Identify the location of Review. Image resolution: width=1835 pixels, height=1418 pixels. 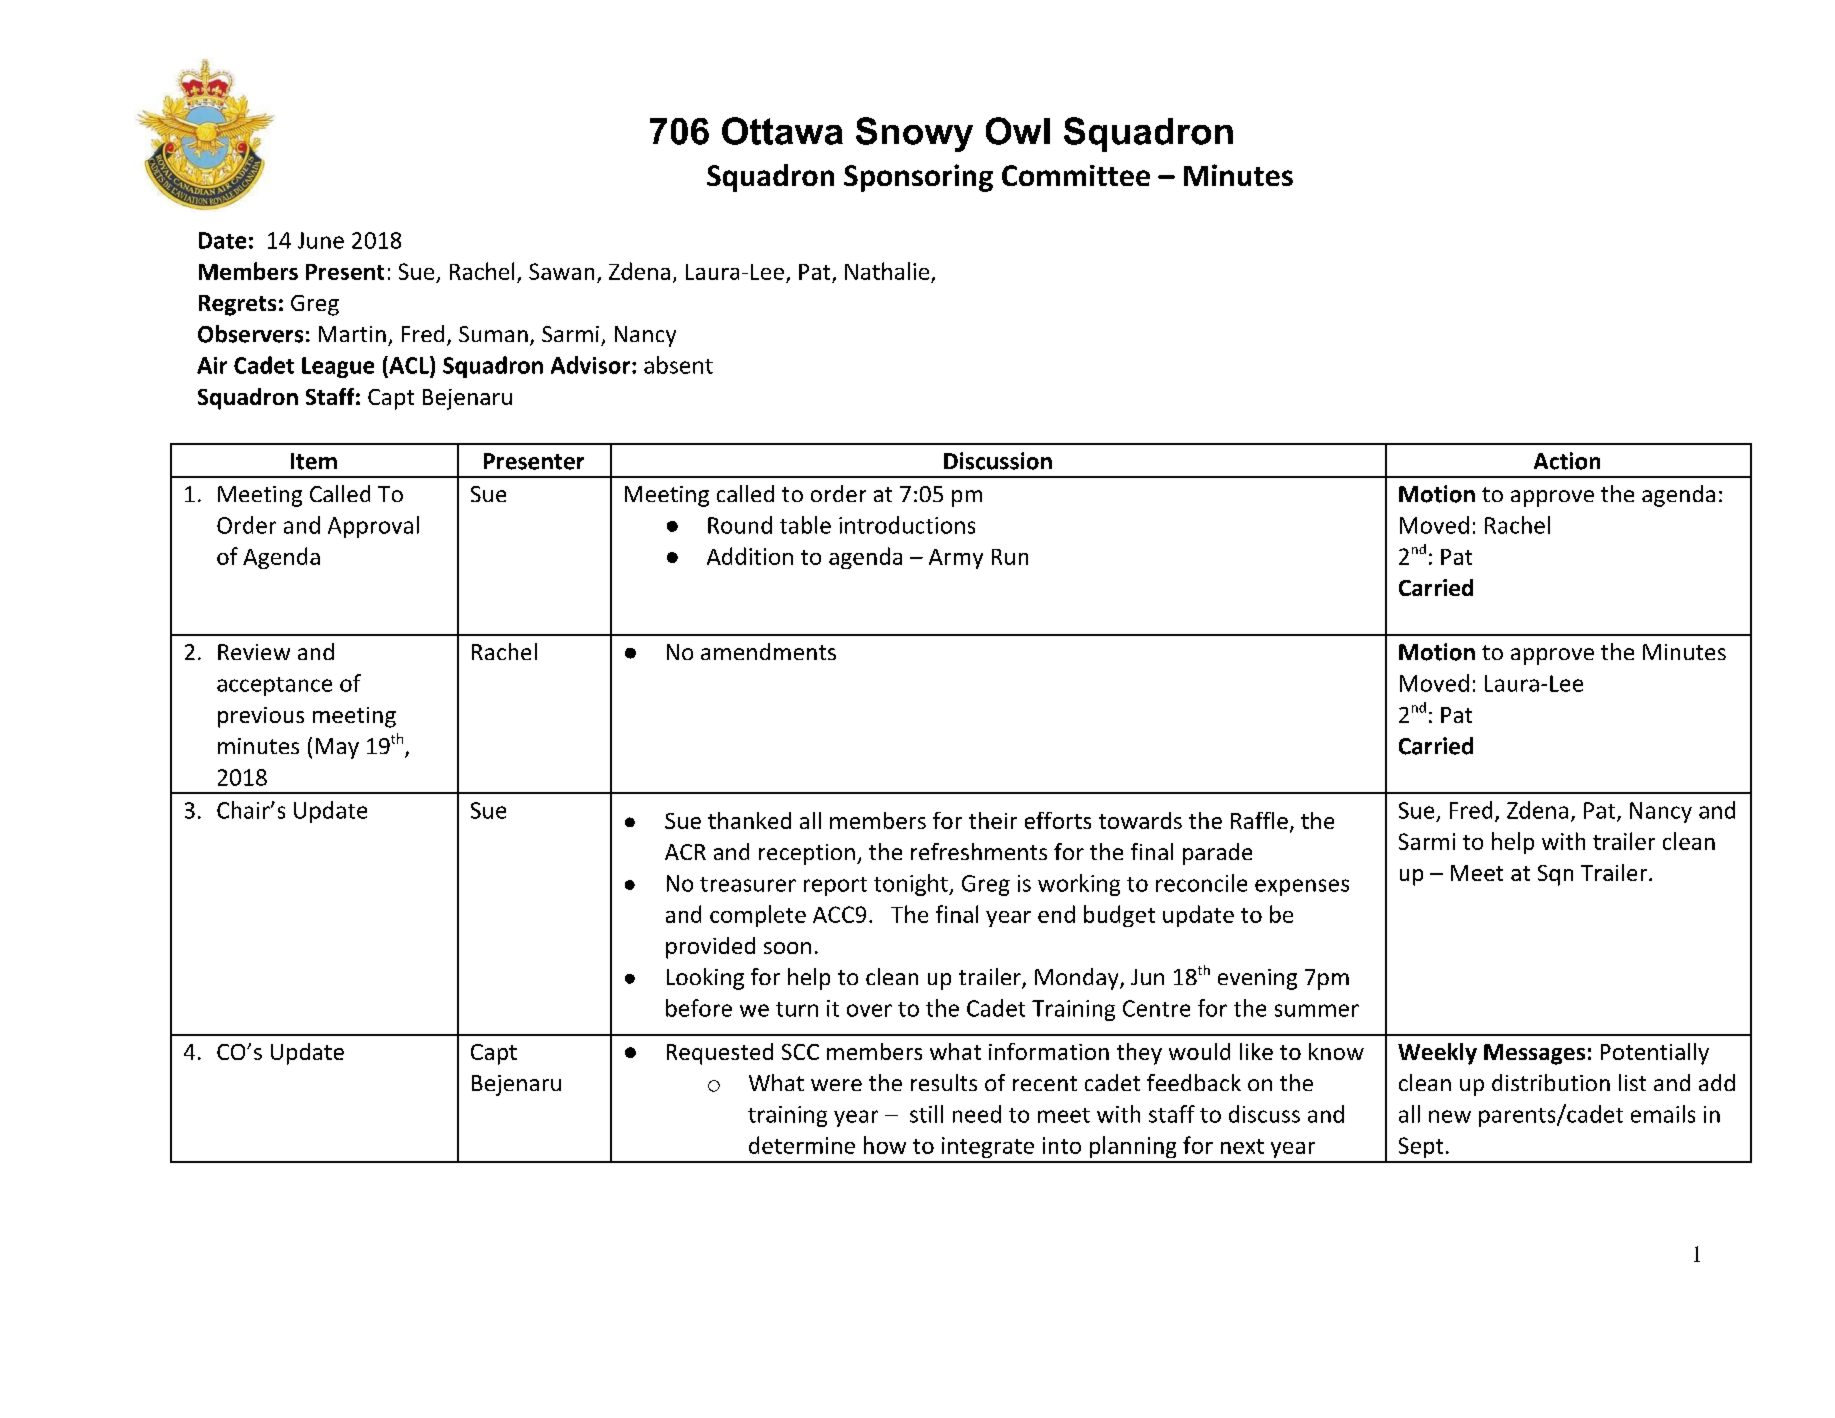
(254, 652).
